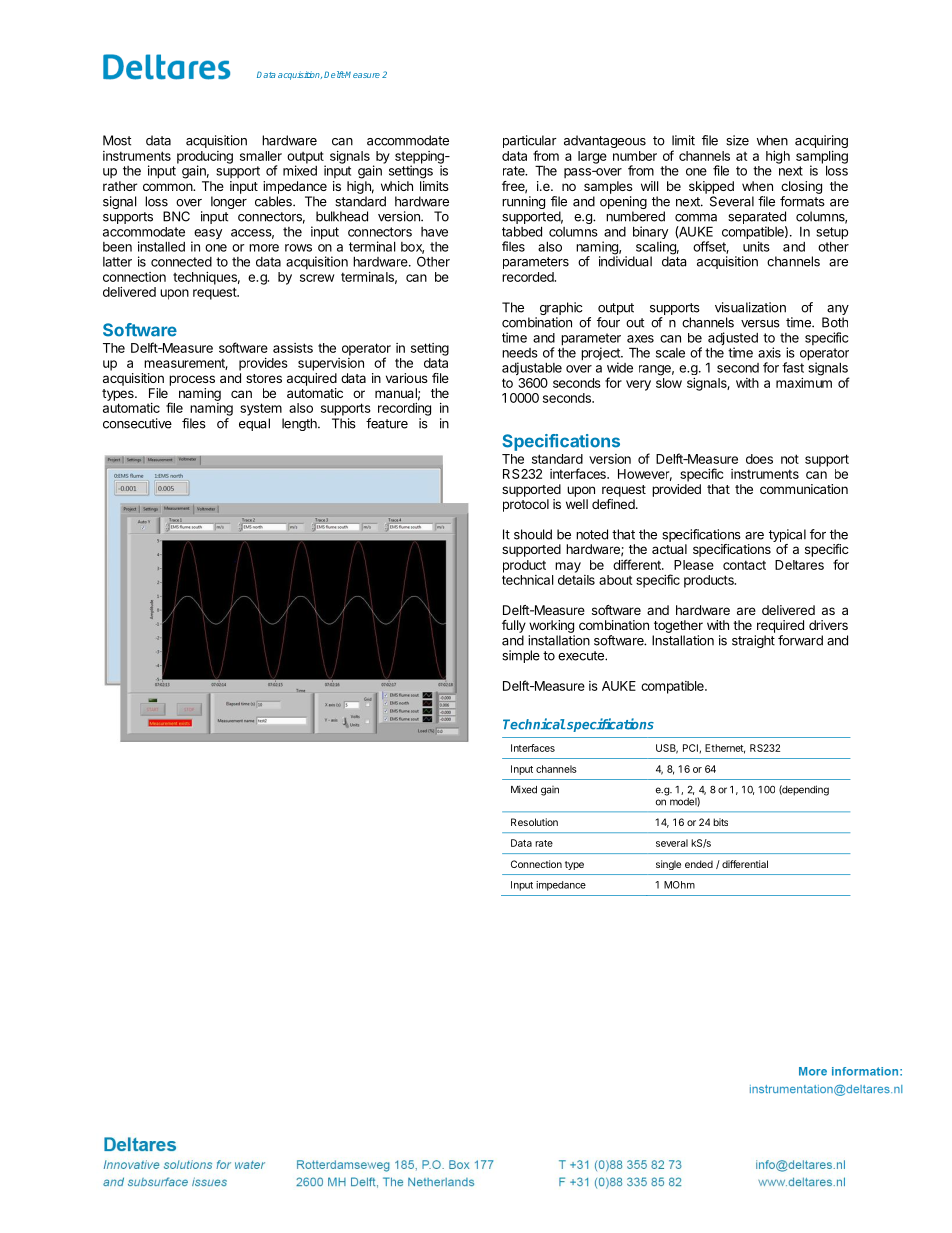  I want to click on single, so click(668, 865).
